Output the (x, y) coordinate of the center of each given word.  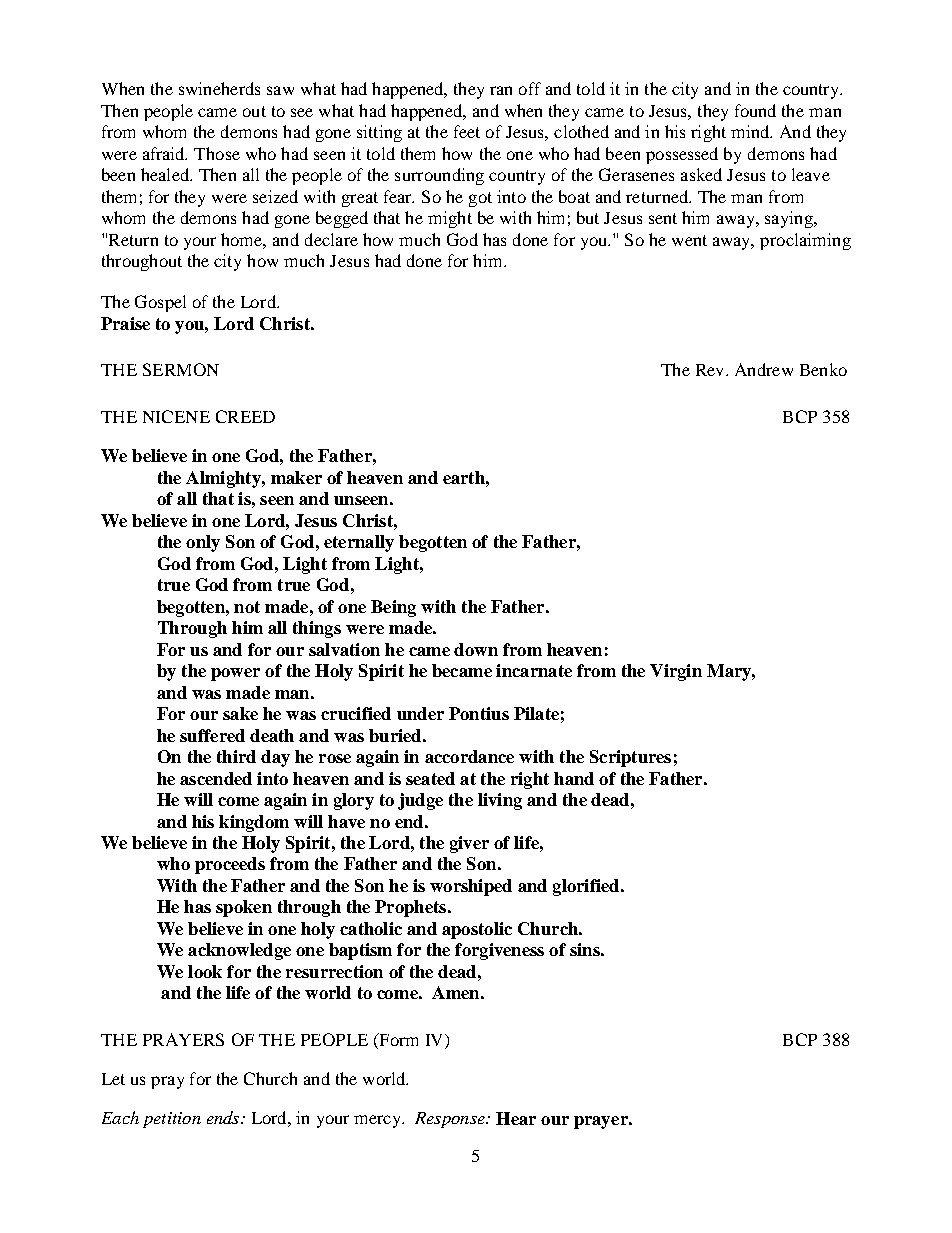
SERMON (181, 369)
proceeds (230, 865)
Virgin (676, 672)
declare (331, 239)
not (247, 607)
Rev (711, 370)
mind (751, 131)
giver (469, 844)
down (476, 649)
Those (217, 153)
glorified (587, 887)
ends (224, 1117)
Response (451, 1120)
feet (467, 131)
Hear (516, 1118)
